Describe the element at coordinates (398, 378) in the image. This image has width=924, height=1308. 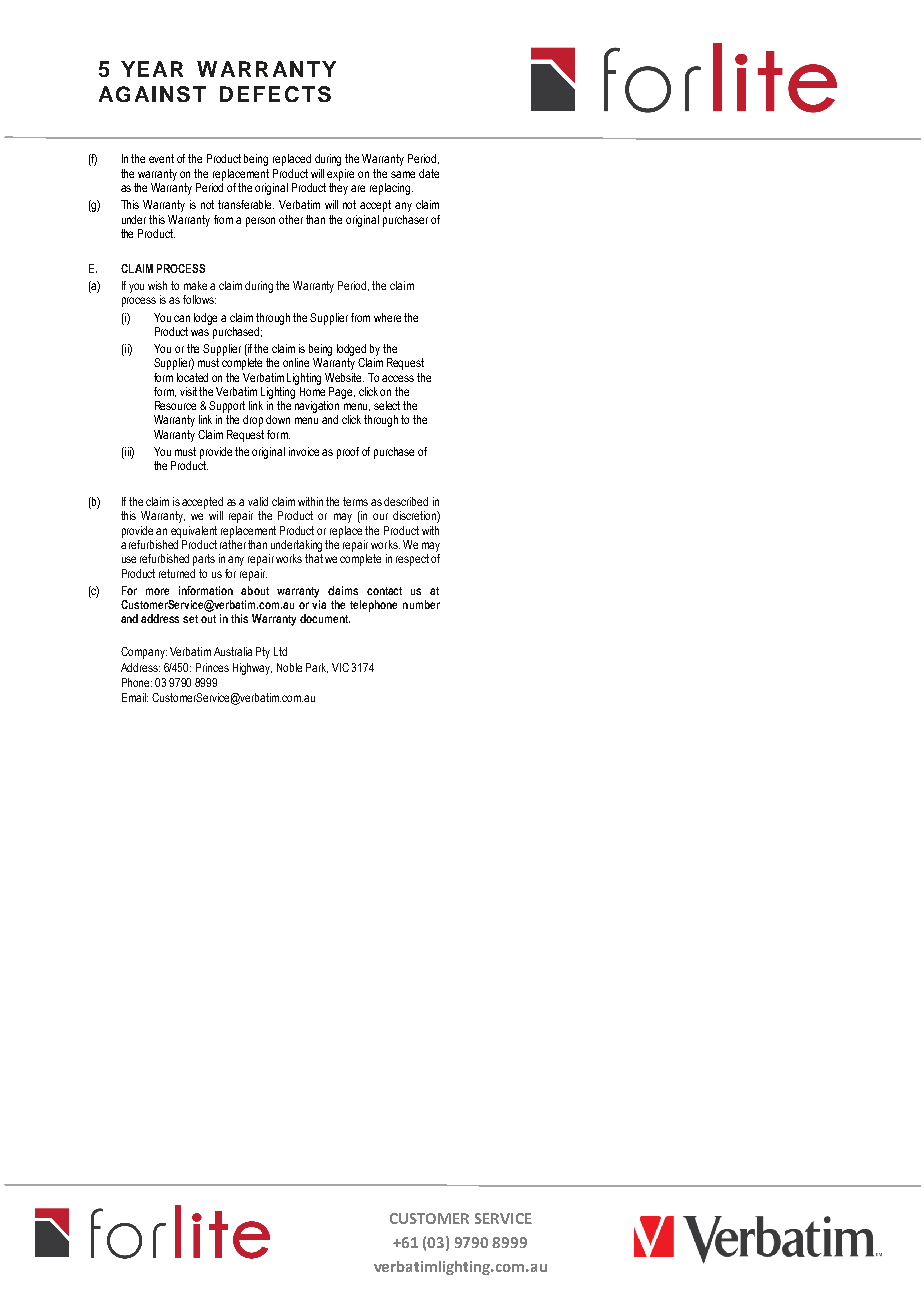
I see `access` at that location.
